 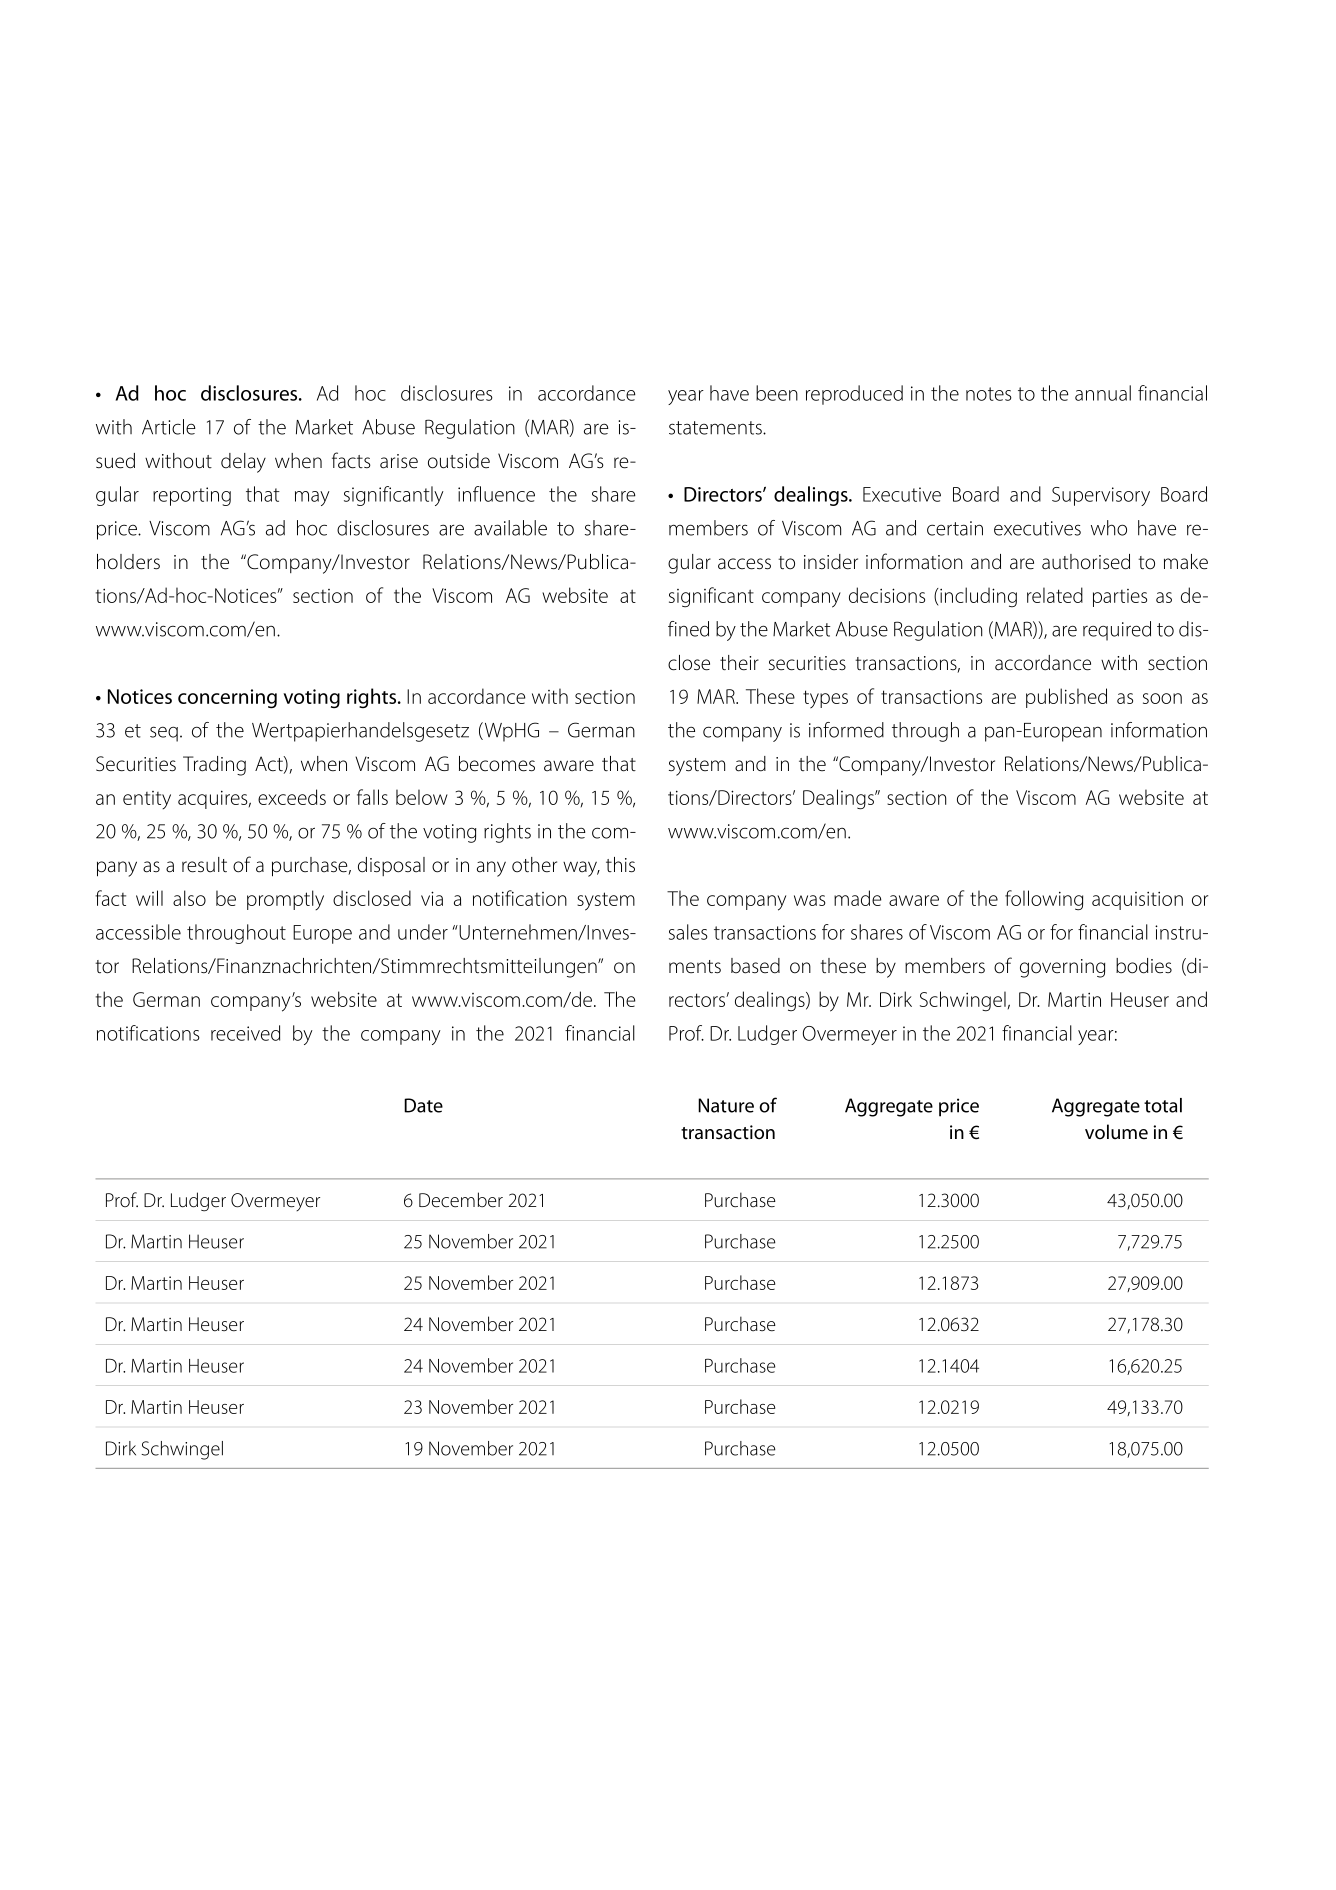 I want to click on exceeds, so click(x=292, y=797).
